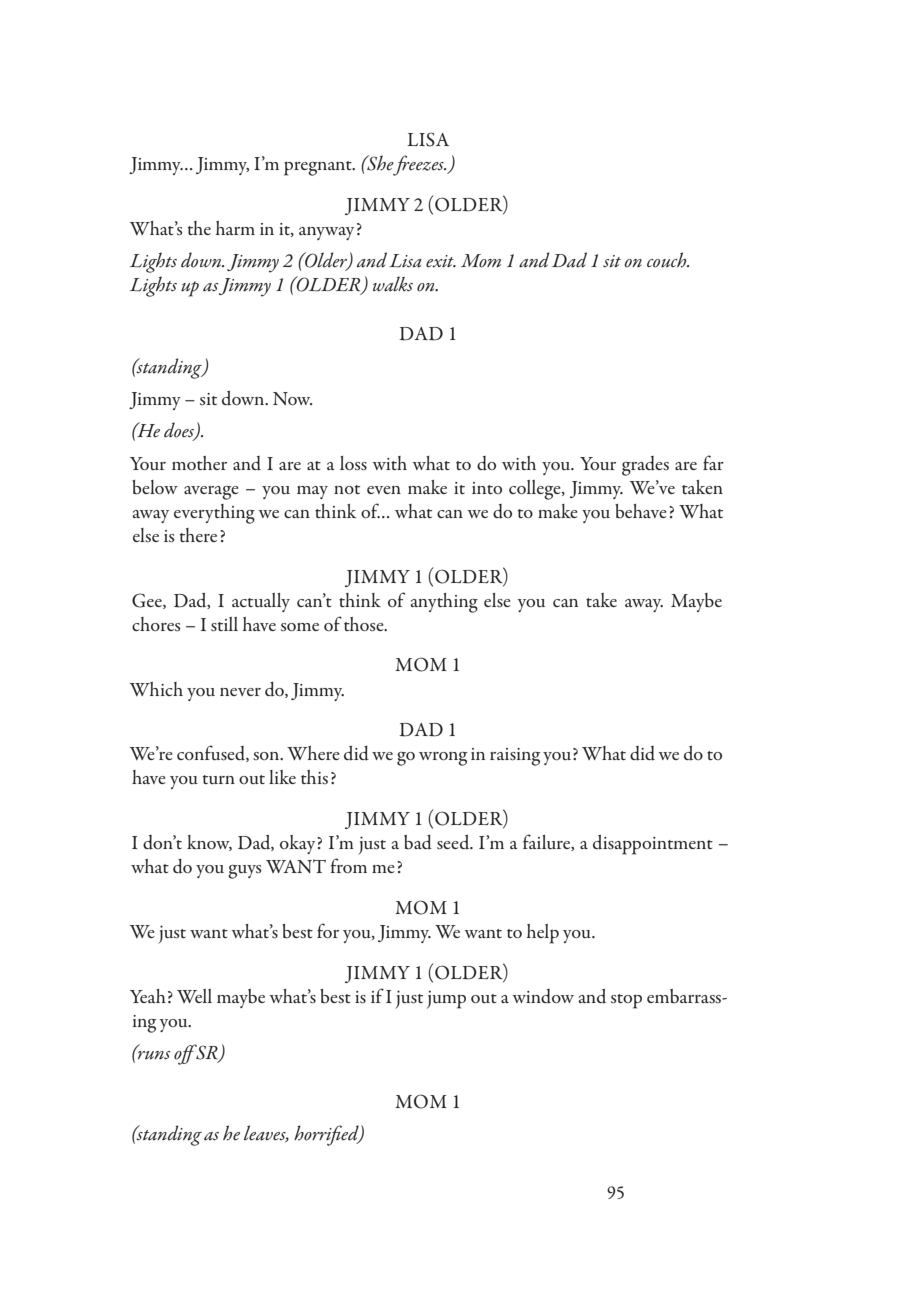  I want to click on harm, so click(235, 228).
